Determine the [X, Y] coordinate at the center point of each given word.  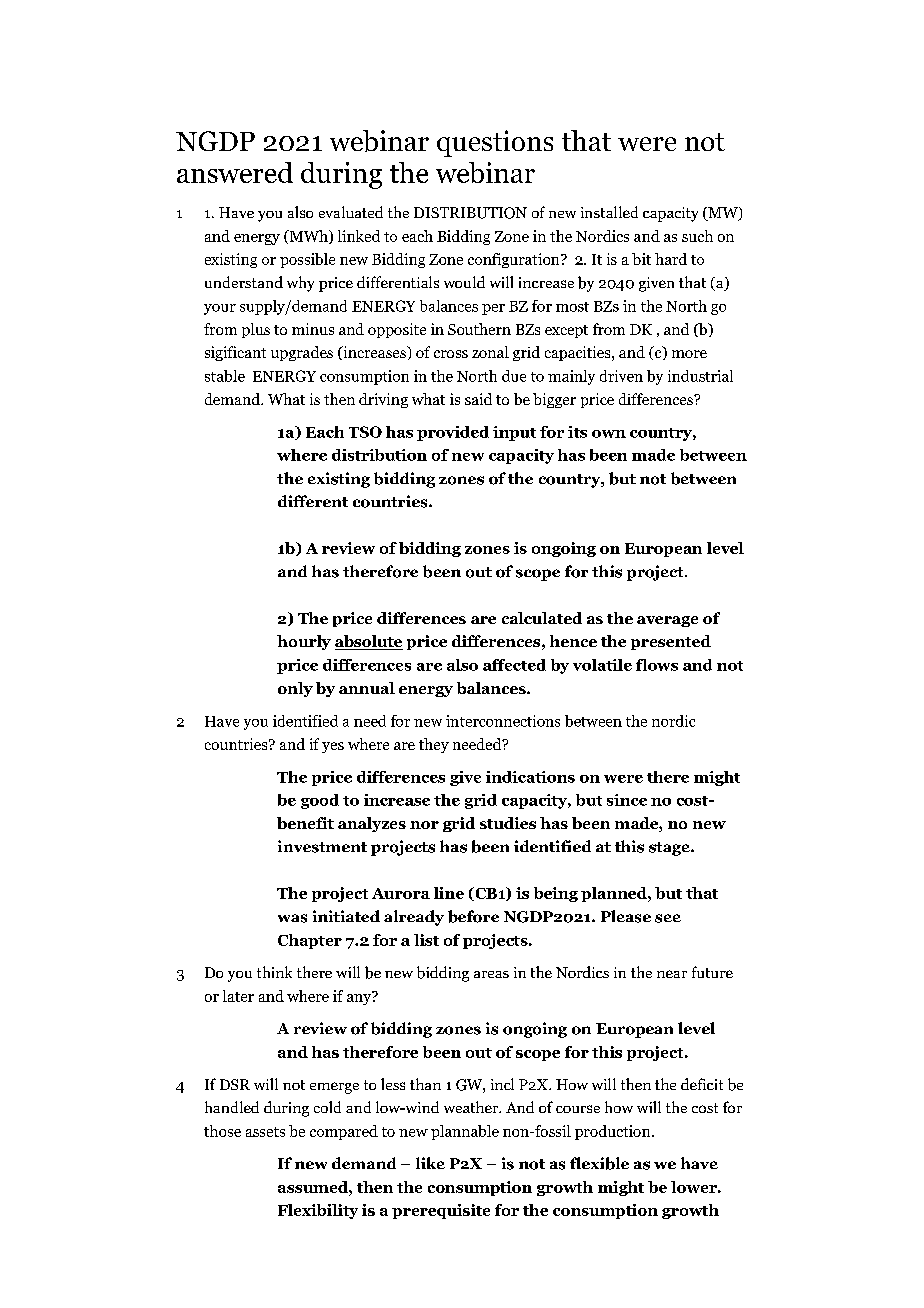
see [668, 918]
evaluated [351, 212]
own [609, 434]
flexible [599, 1163]
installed [609, 212]
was [292, 918]
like [430, 1163]
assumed [314, 1187]
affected [514, 665]
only [295, 689]
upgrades [302, 353]
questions [495, 143]
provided [453, 433]
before [473, 916]
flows [657, 665]
